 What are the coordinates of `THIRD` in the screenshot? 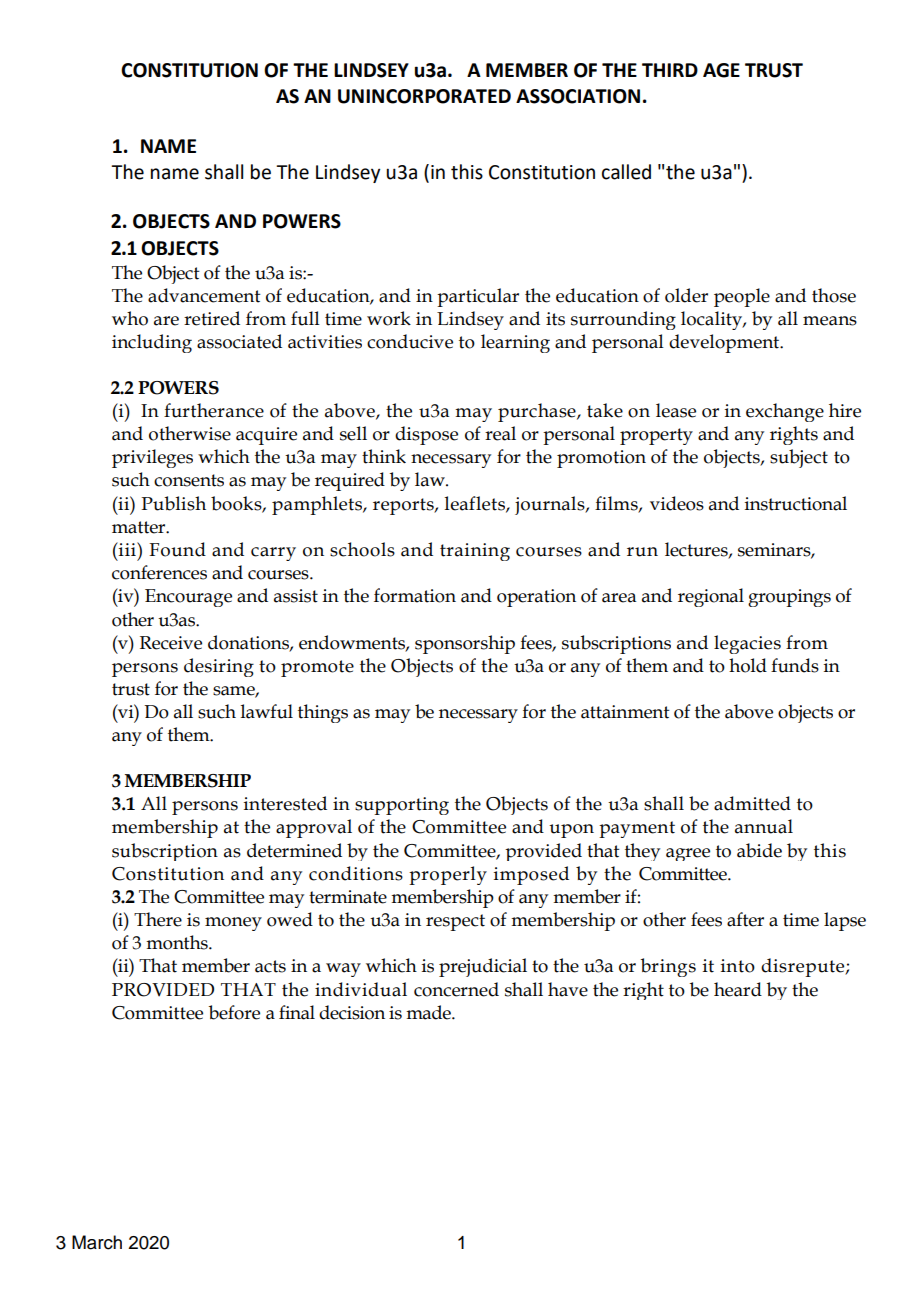 It's located at (670, 70).
